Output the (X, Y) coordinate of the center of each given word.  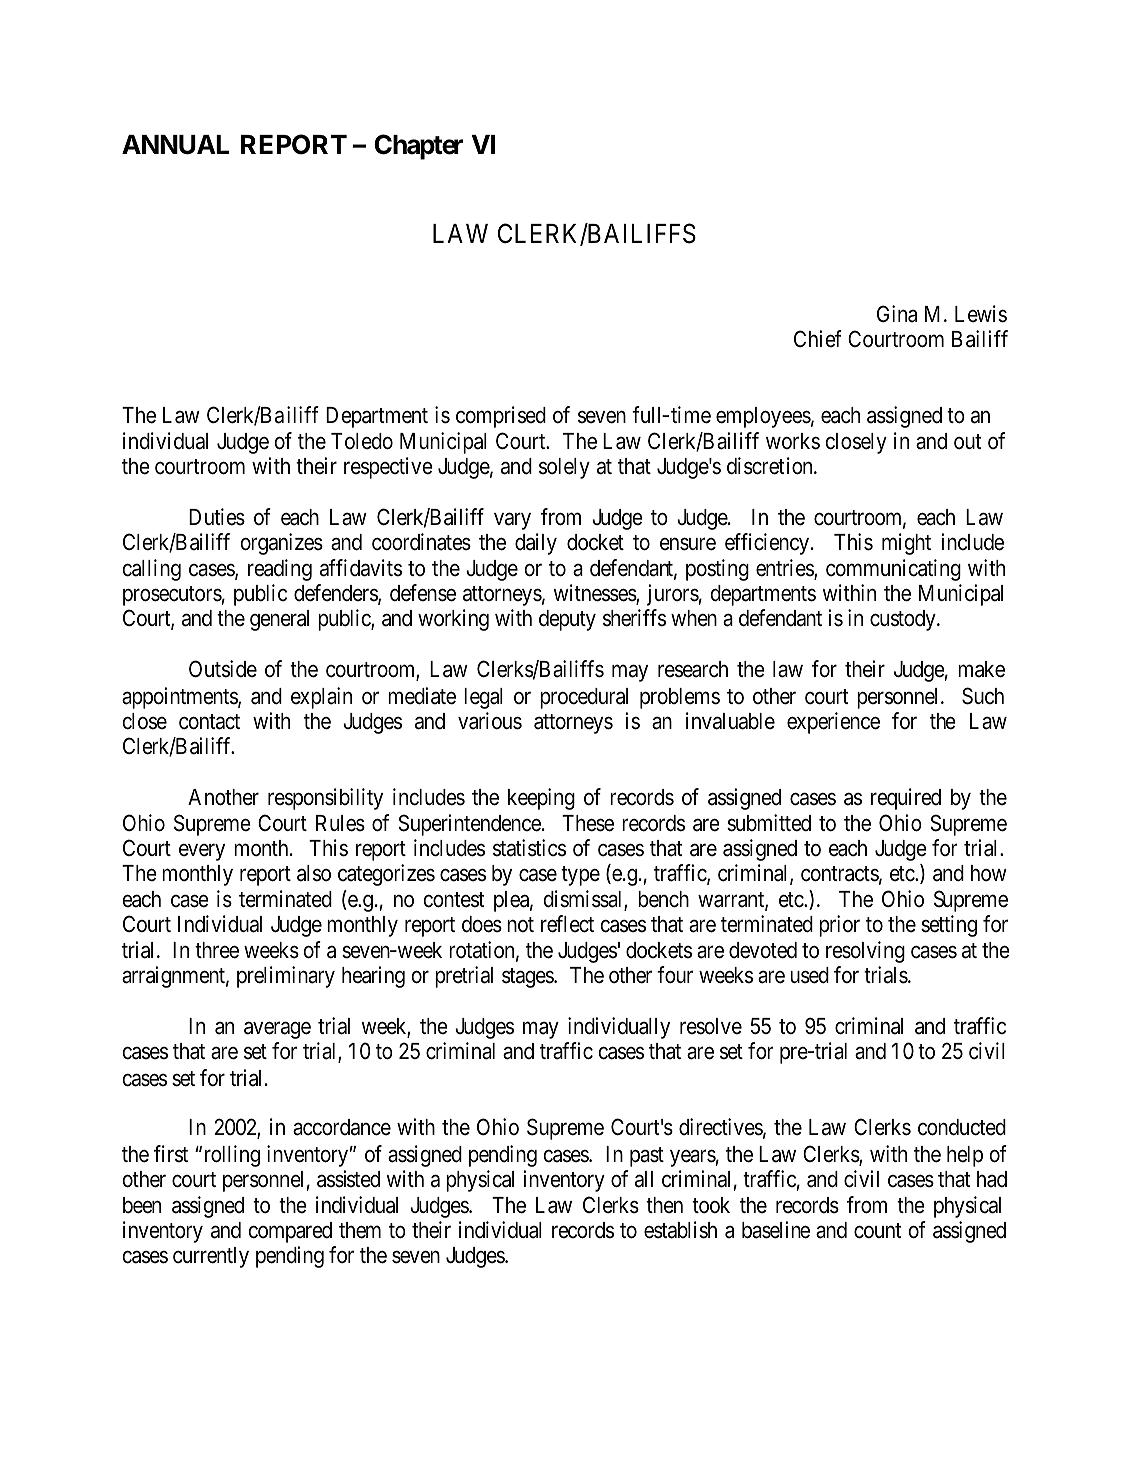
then (664, 1205)
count (877, 1231)
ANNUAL (175, 145)
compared (290, 1232)
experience (833, 723)
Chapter (418, 147)
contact (209, 722)
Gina (897, 314)
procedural (584, 698)
